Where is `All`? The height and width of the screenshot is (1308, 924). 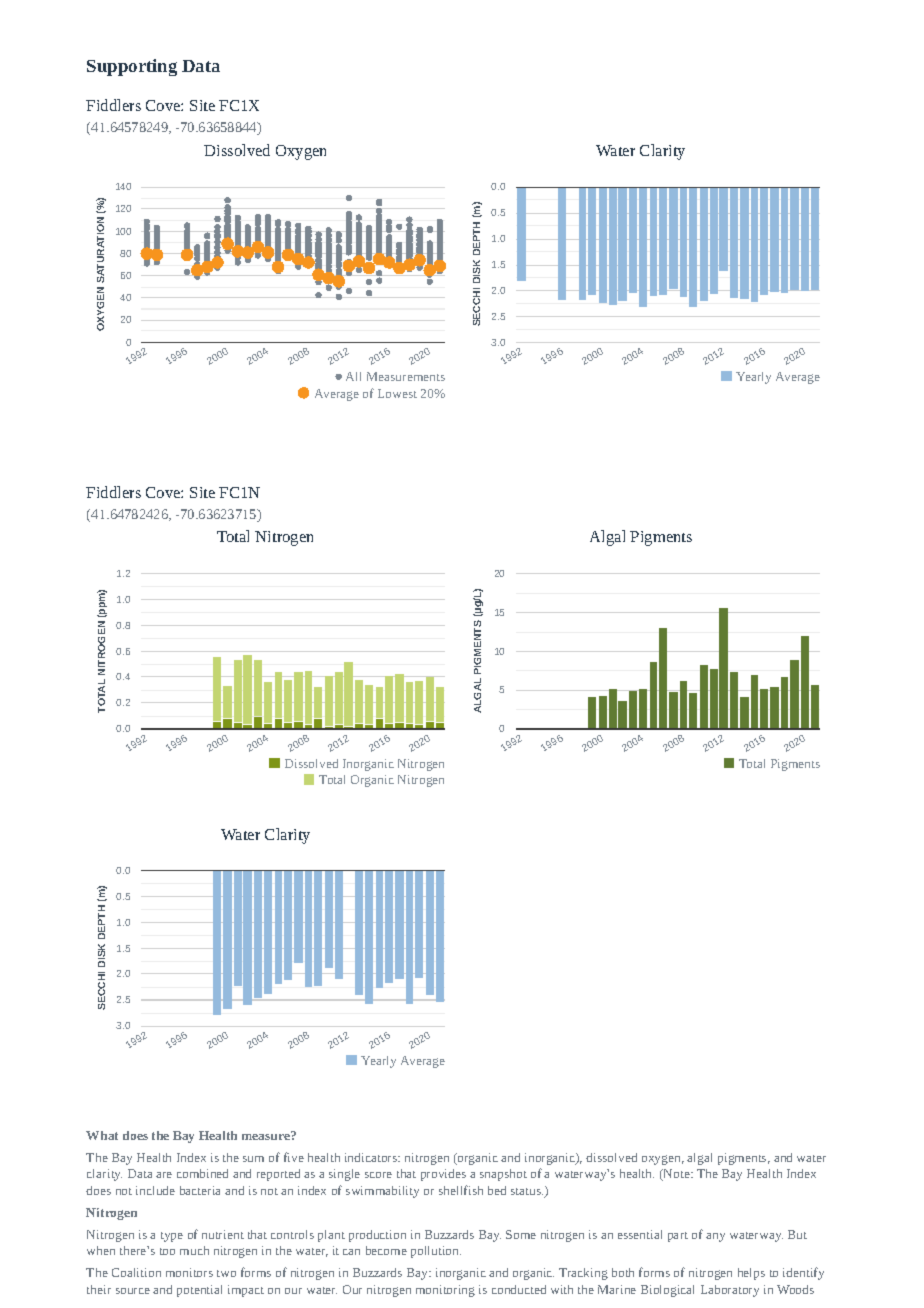
All is located at coordinates (353, 376).
